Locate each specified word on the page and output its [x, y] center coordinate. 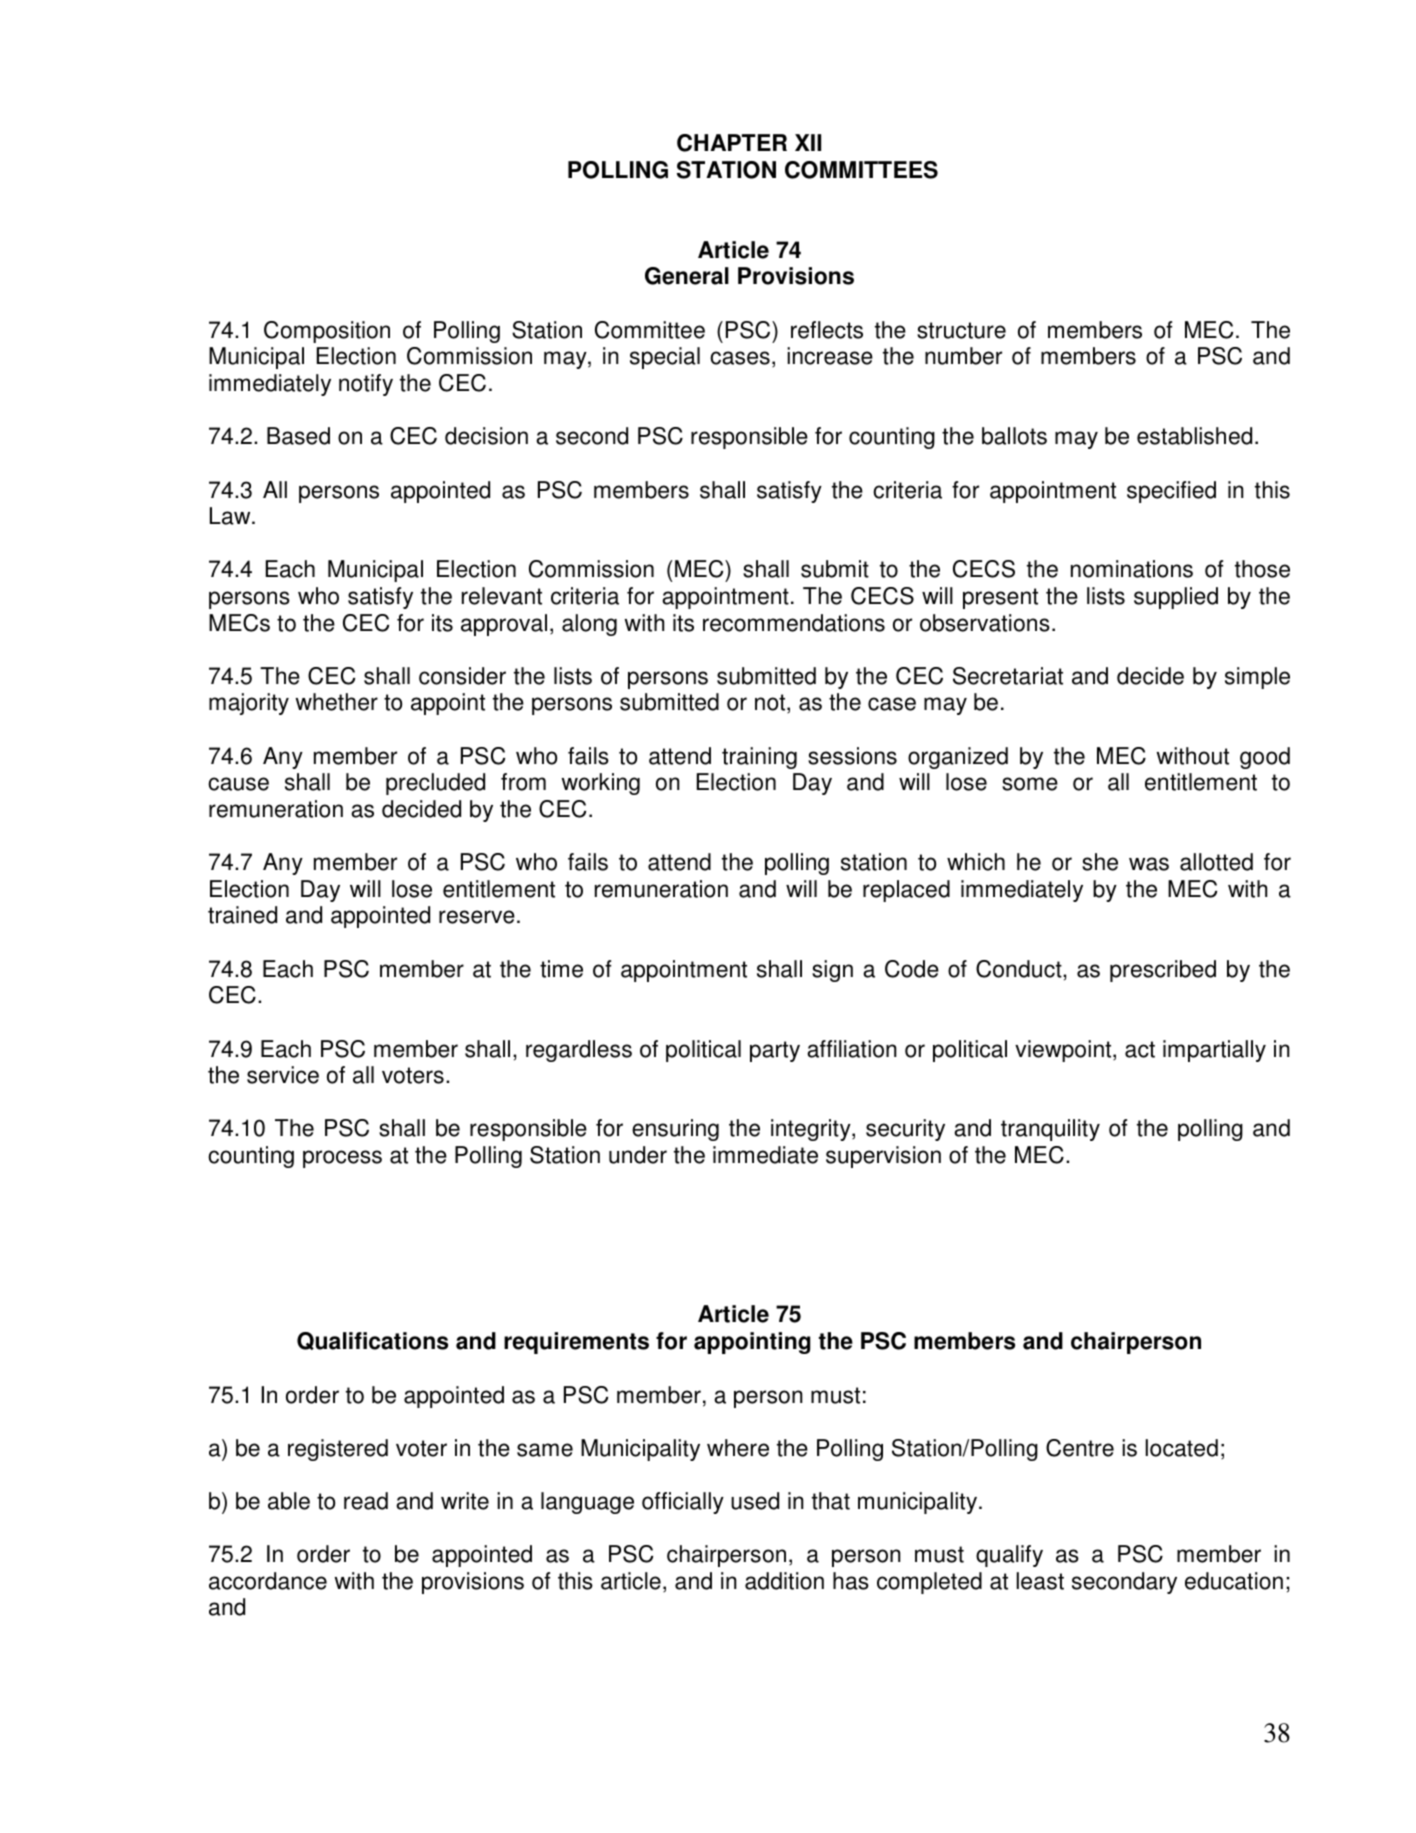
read [366, 1501]
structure [961, 330]
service [283, 1075]
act [1140, 1049]
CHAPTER [732, 143]
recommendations [794, 623]
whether [336, 702]
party [775, 1051]
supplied [1176, 598]
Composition [327, 332]
